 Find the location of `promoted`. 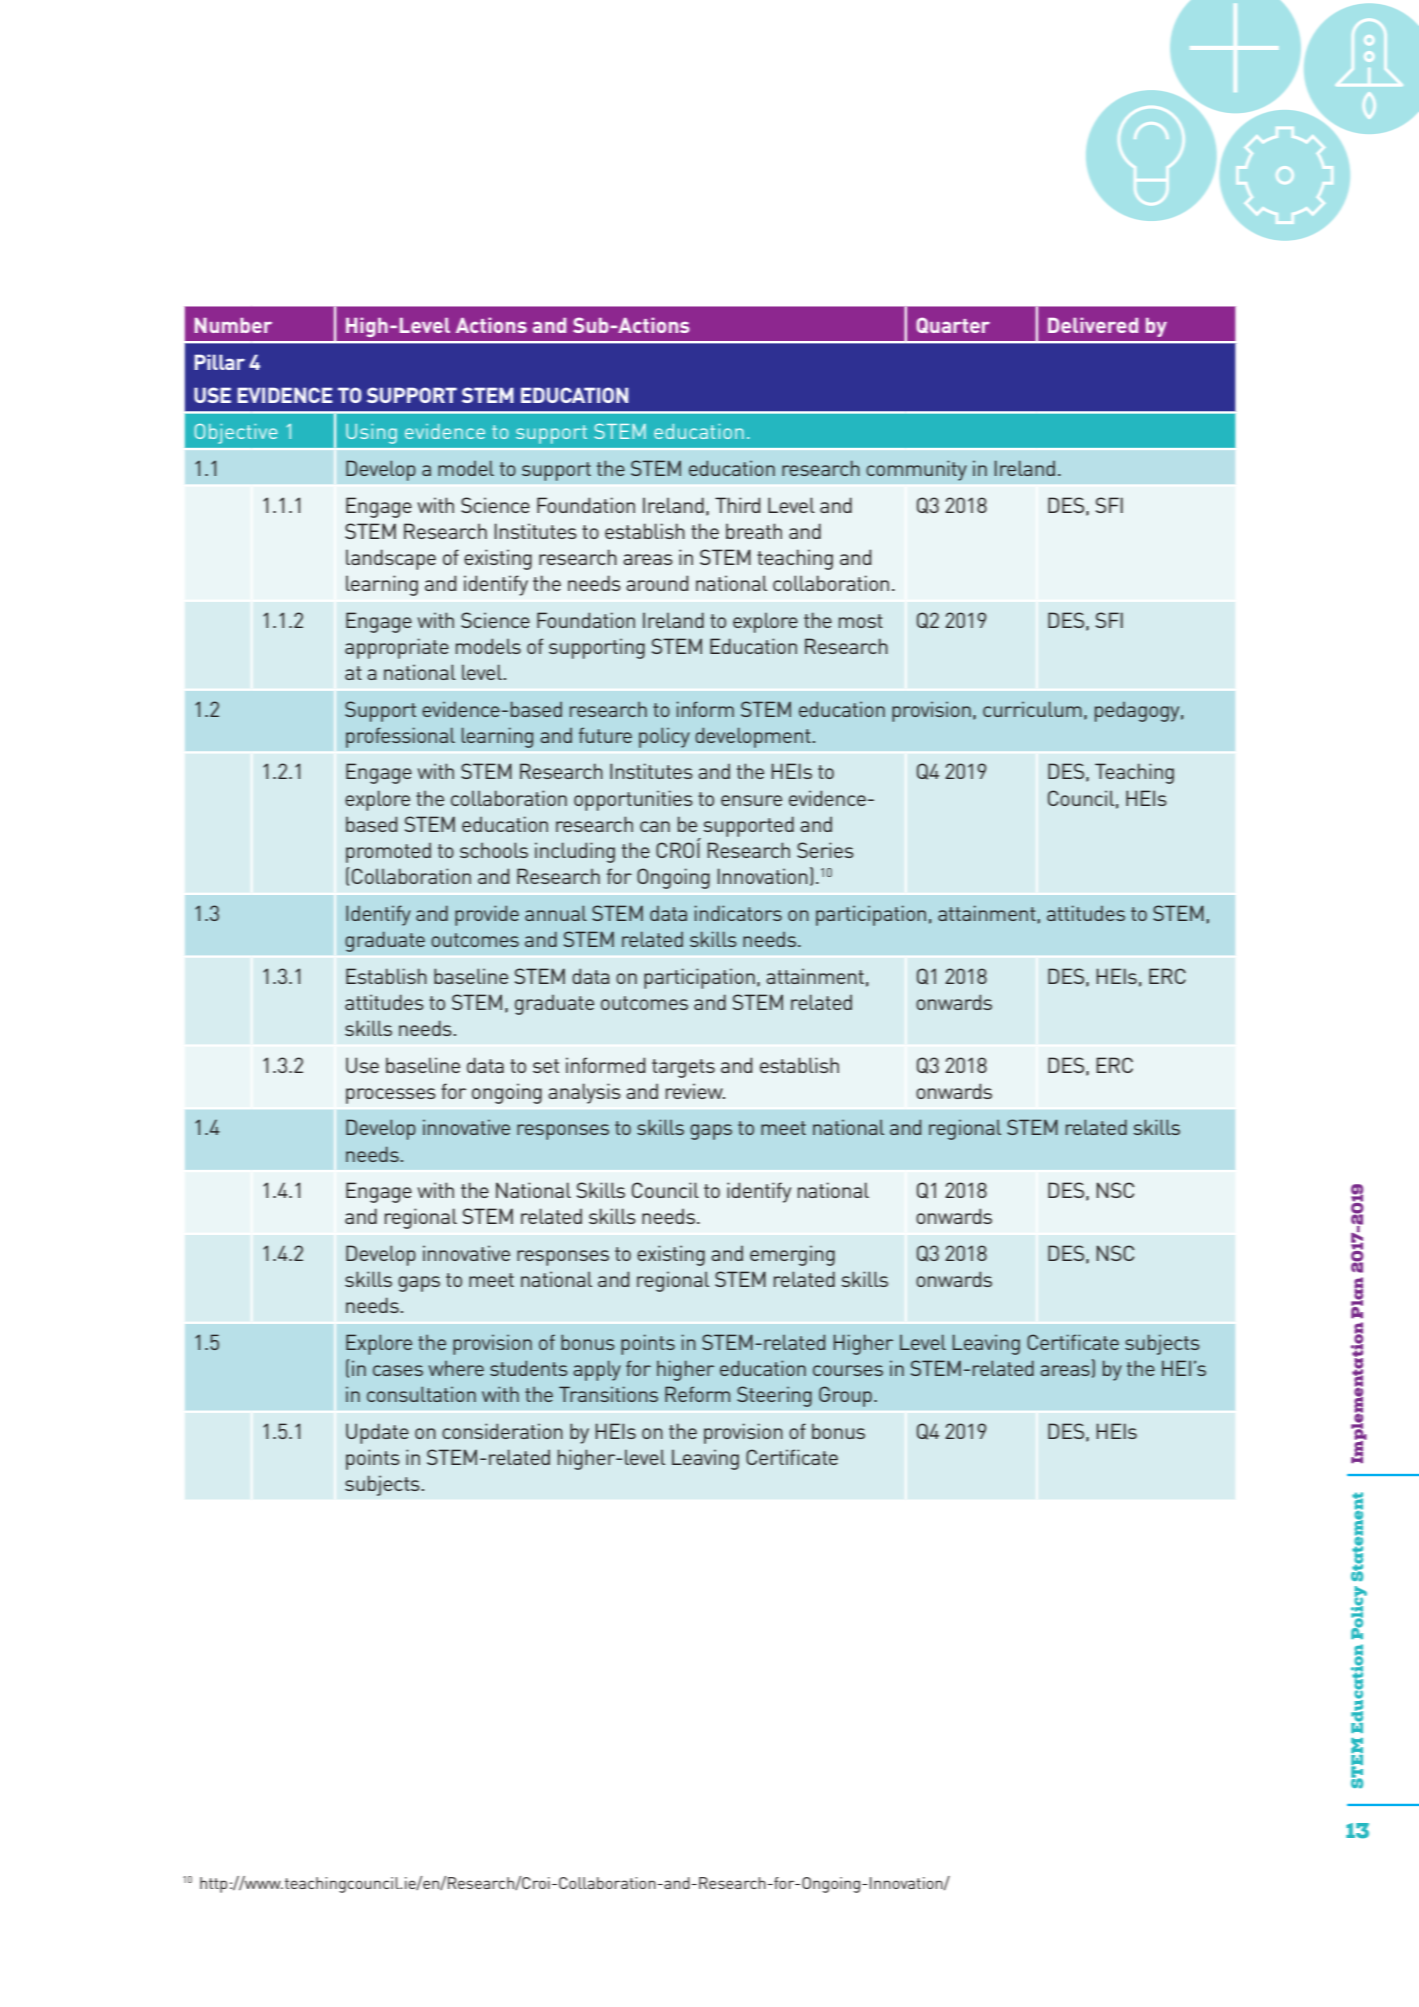

promoted is located at coordinates (388, 853).
